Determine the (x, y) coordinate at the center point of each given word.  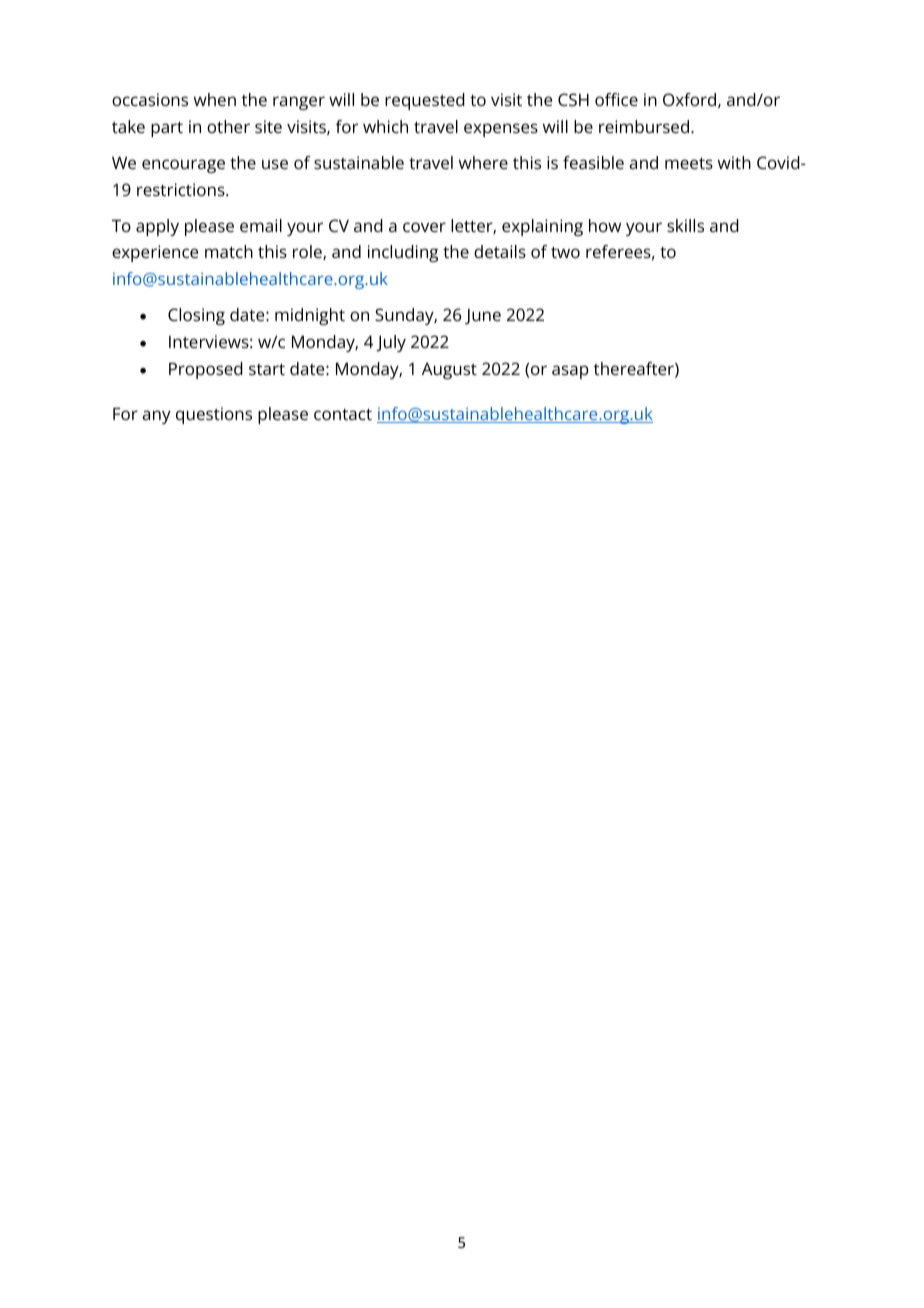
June (483, 317)
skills (685, 225)
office (616, 99)
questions (214, 415)
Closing (196, 316)
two (565, 252)
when (215, 99)
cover (424, 227)
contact (343, 414)
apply (157, 227)
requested (425, 101)
